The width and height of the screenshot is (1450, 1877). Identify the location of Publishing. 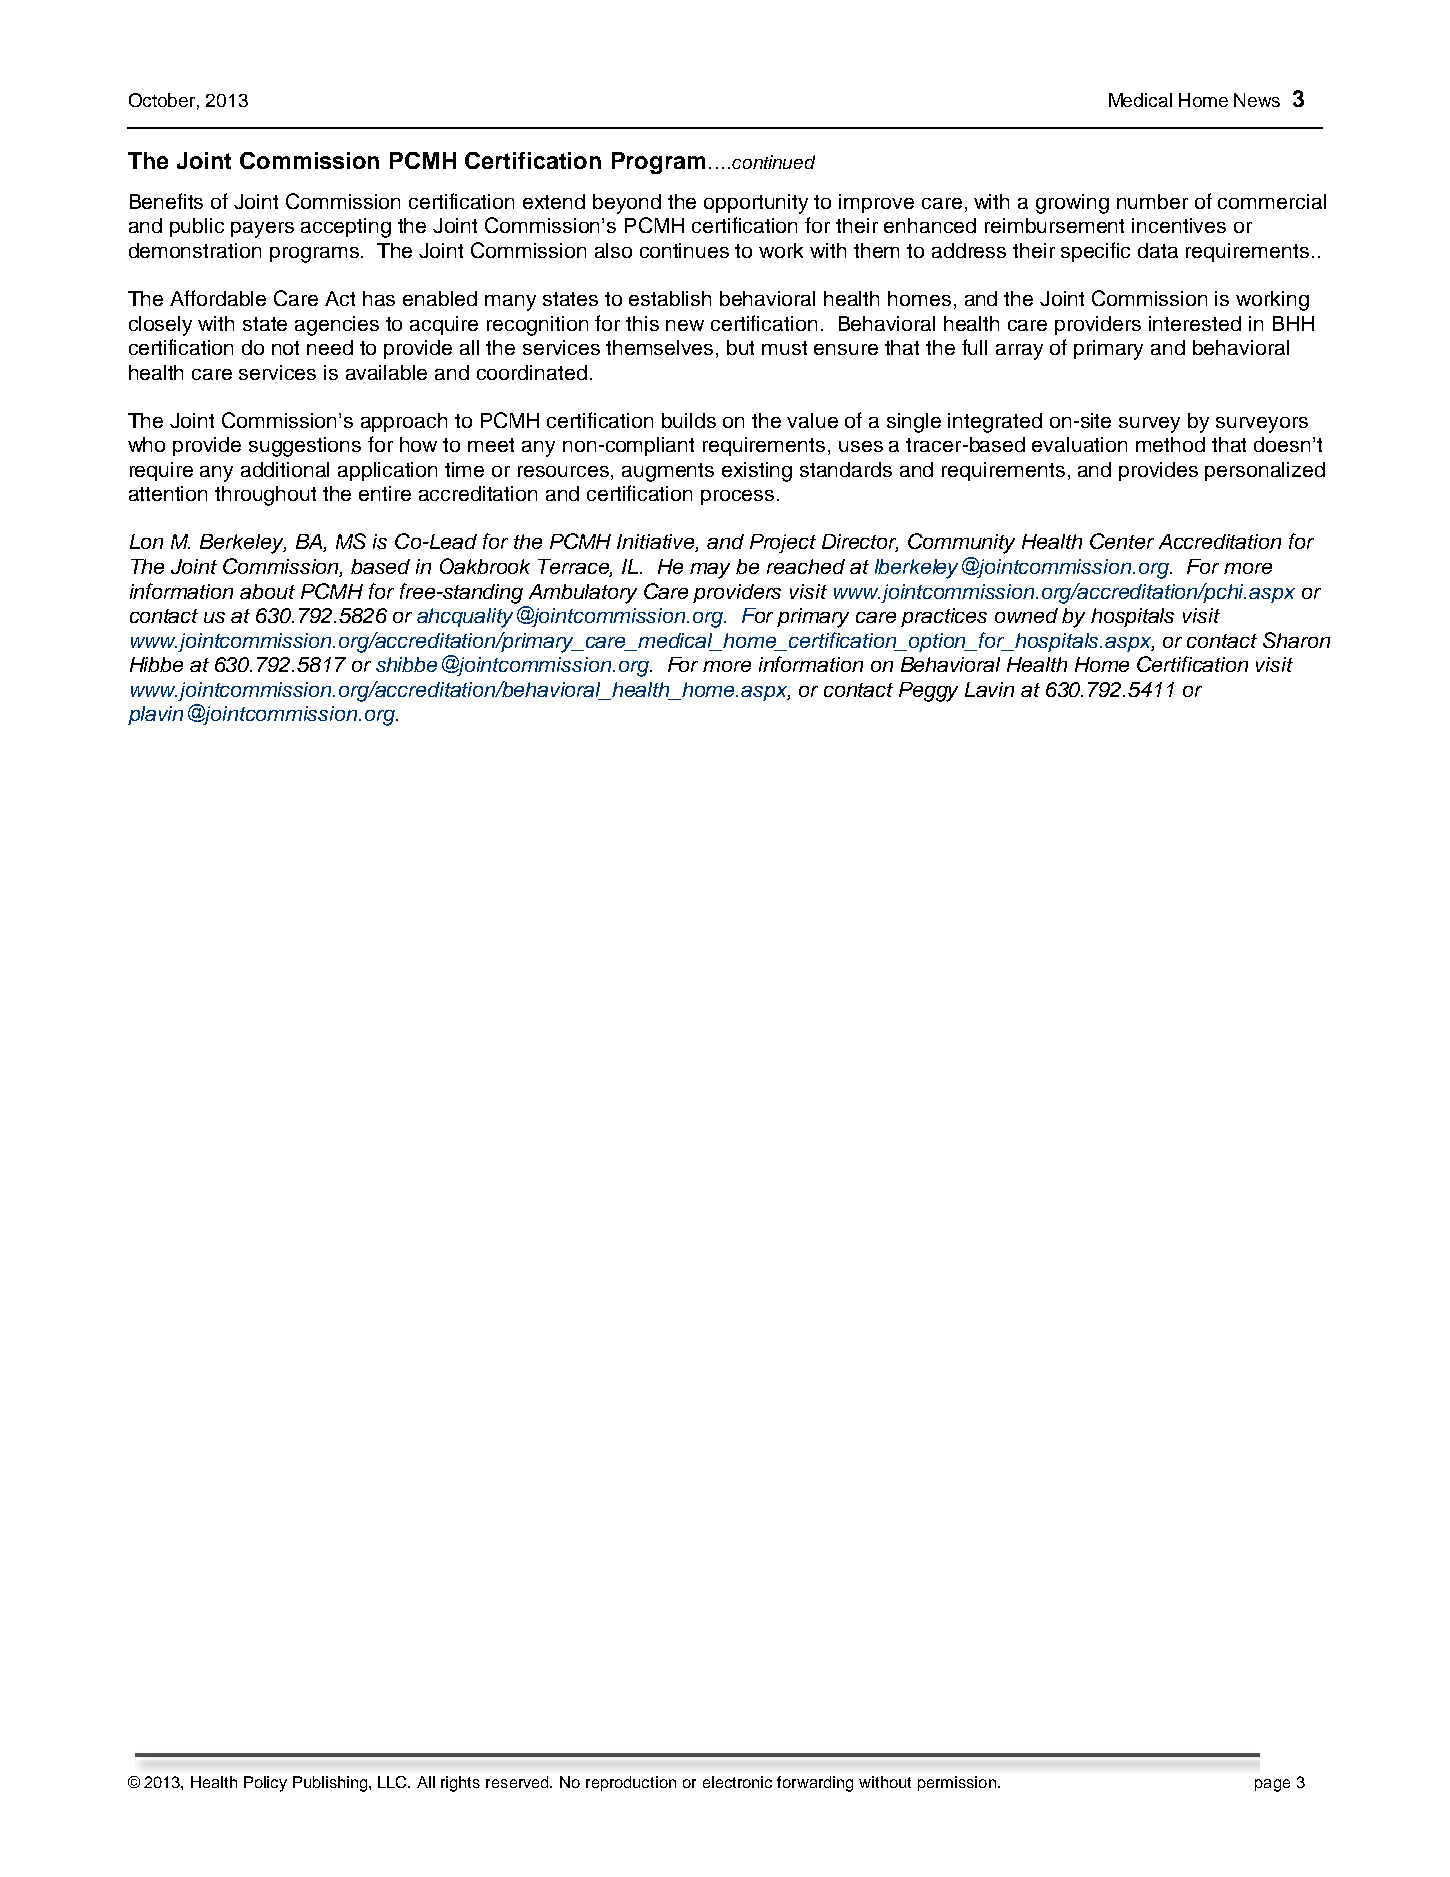
(331, 1784).
